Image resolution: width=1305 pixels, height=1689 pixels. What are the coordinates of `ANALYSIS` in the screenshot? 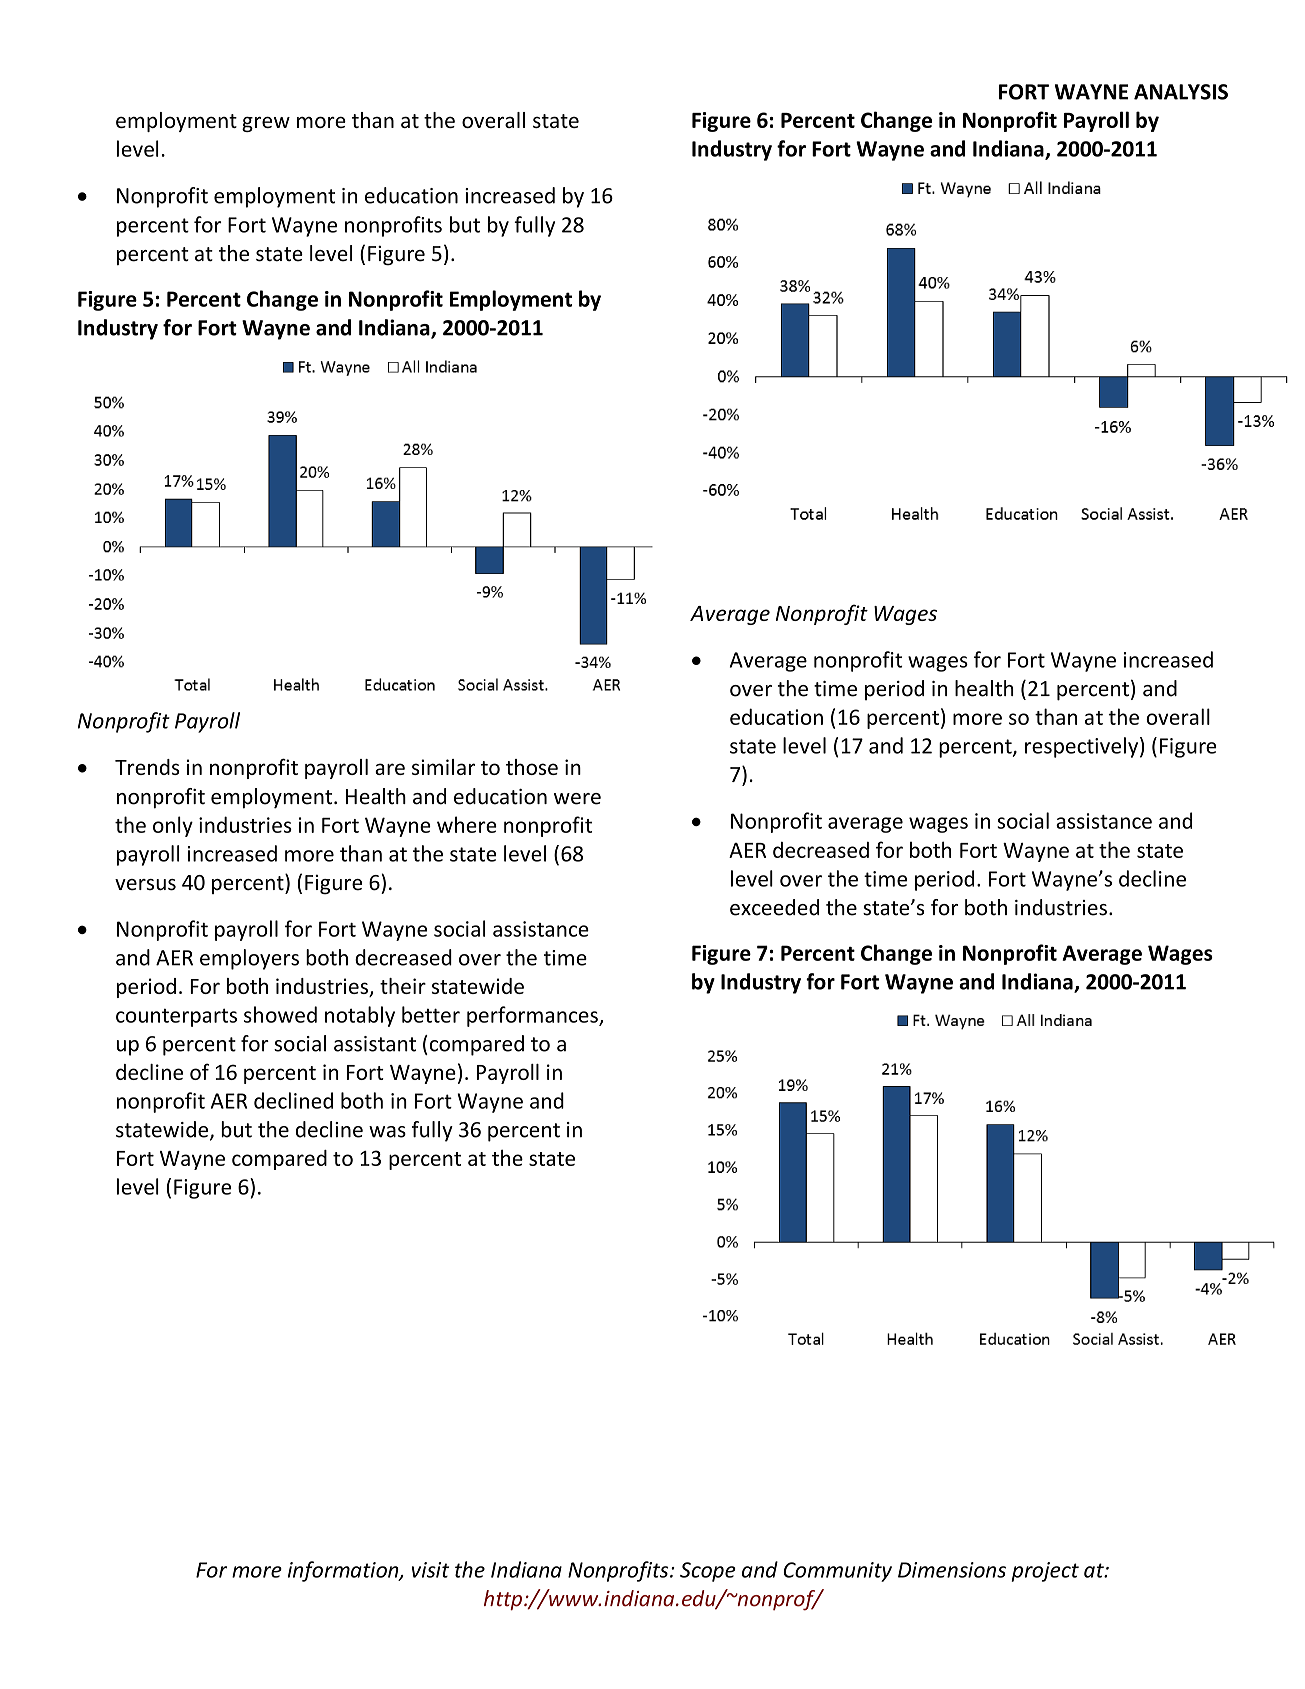 It's located at (1181, 92).
